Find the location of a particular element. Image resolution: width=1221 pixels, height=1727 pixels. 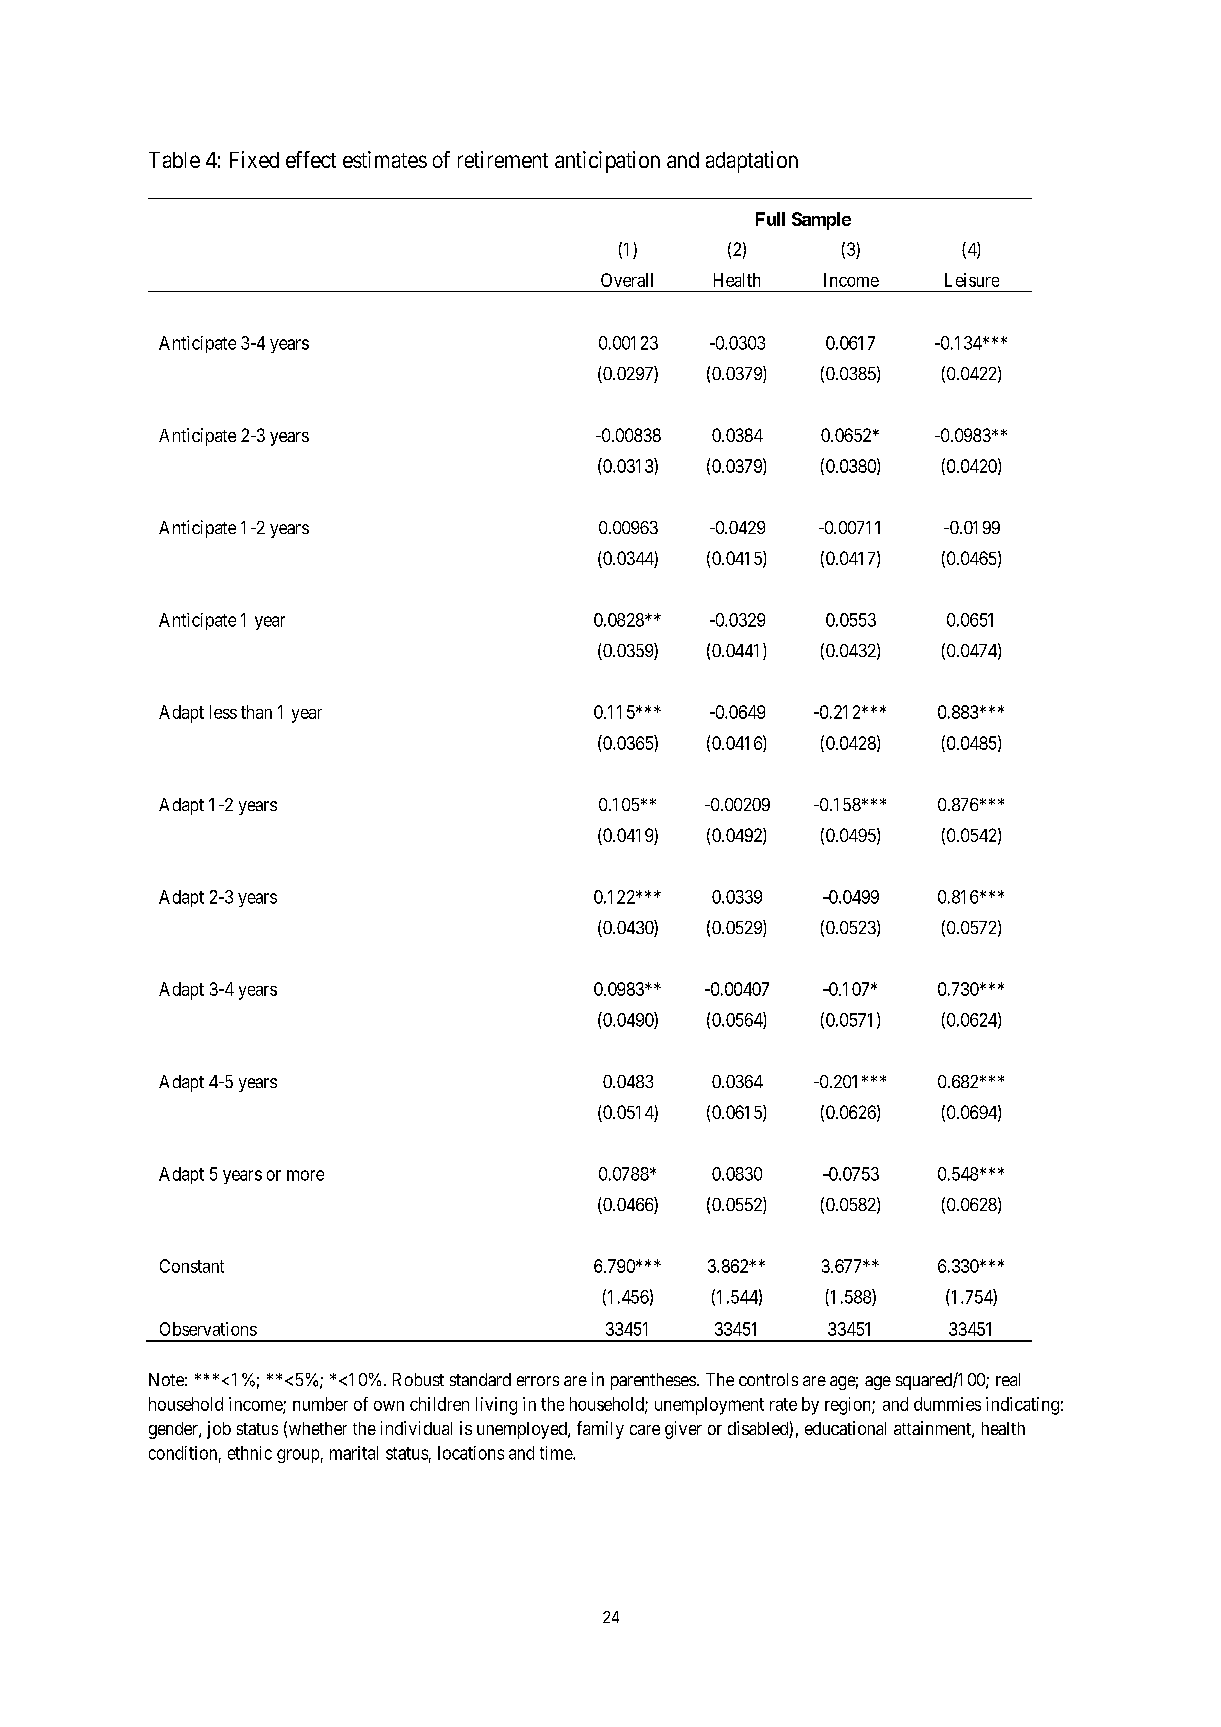

than is located at coordinates (256, 712).
